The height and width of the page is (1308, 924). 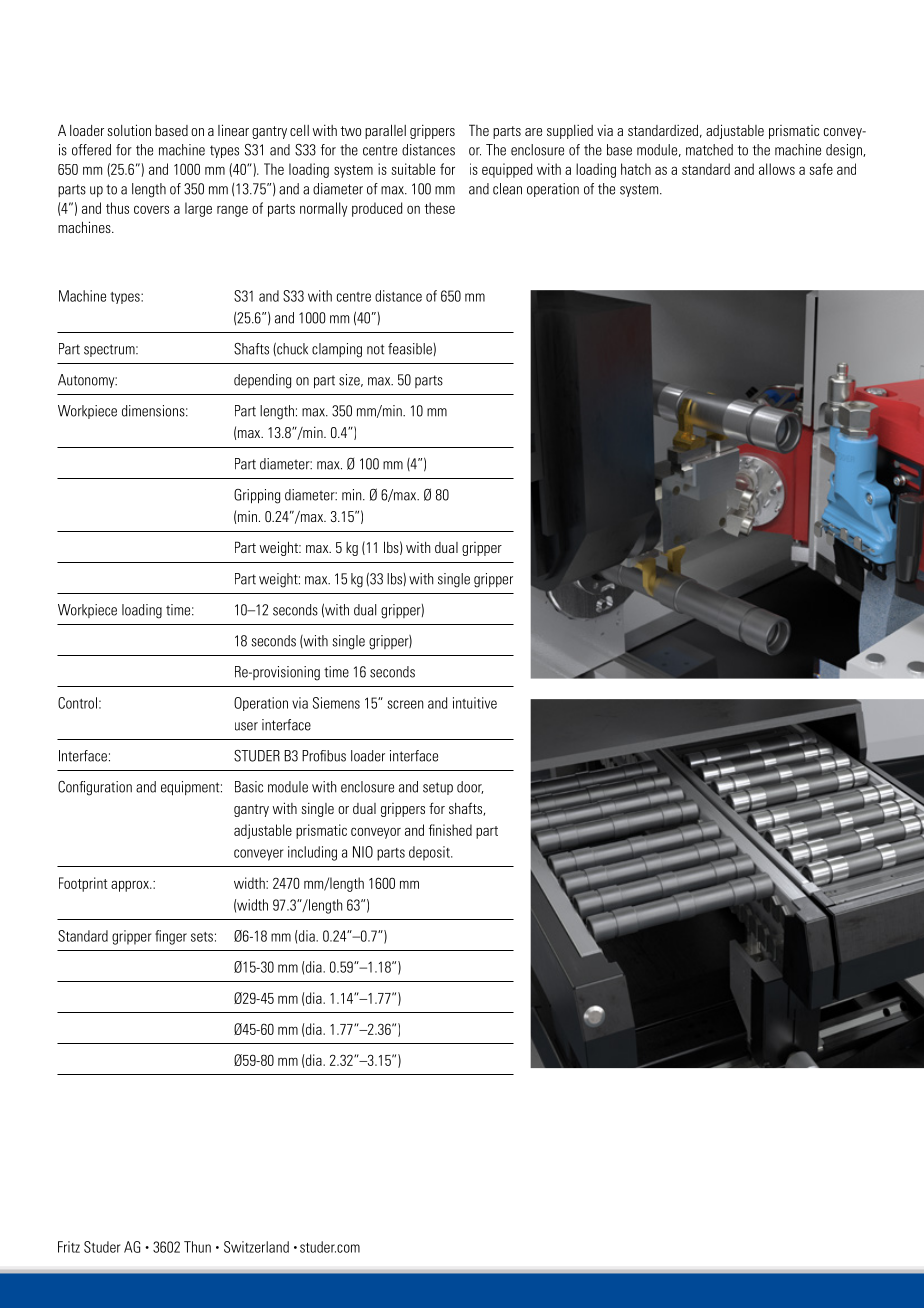 I want to click on Switzerland, so click(x=256, y=1247).
